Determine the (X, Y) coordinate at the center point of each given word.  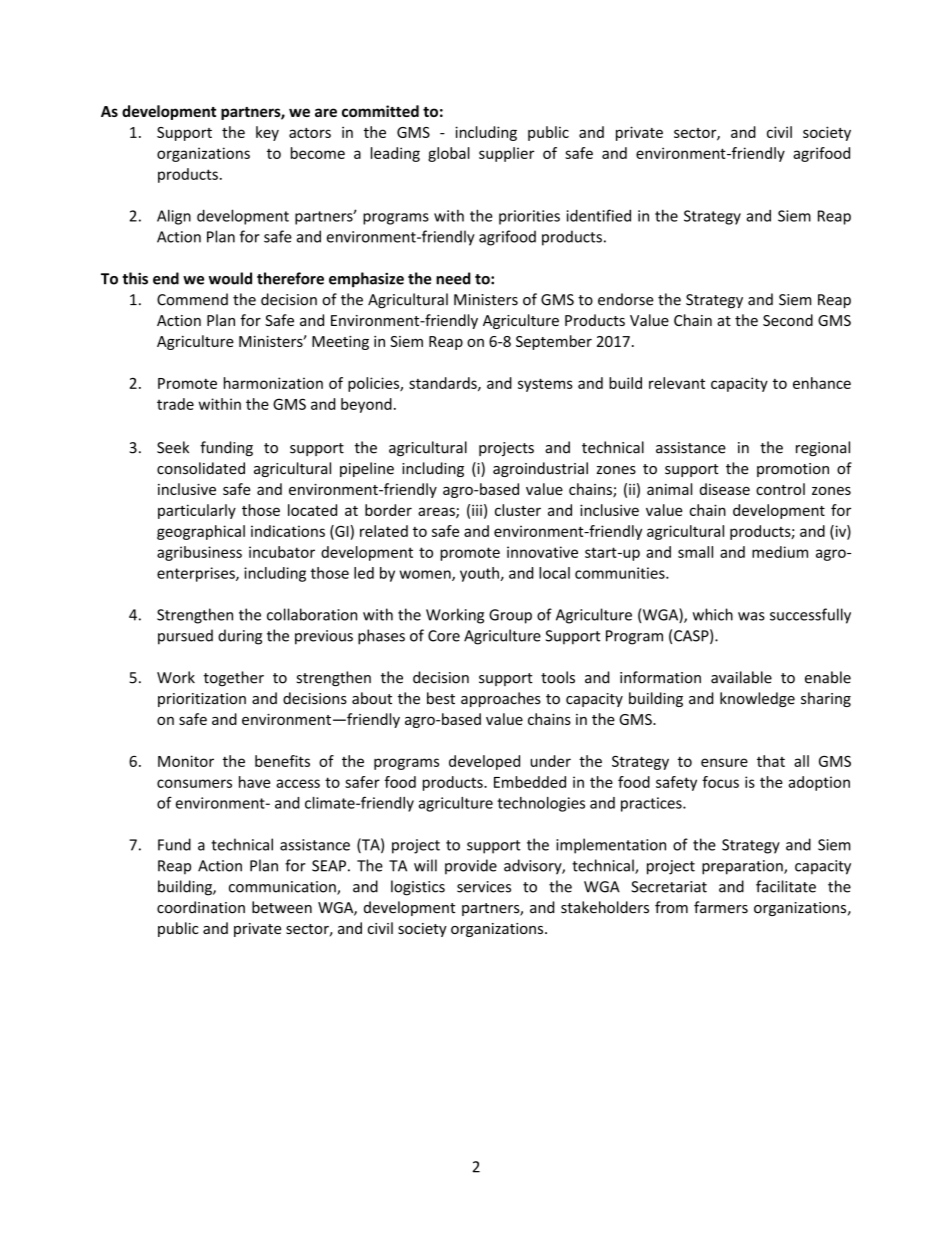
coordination (201, 907)
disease (725, 489)
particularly (197, 511)
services (484, 887)
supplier (506, 154)
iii (477, 510)
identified (599, 215)
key (267, 133)
